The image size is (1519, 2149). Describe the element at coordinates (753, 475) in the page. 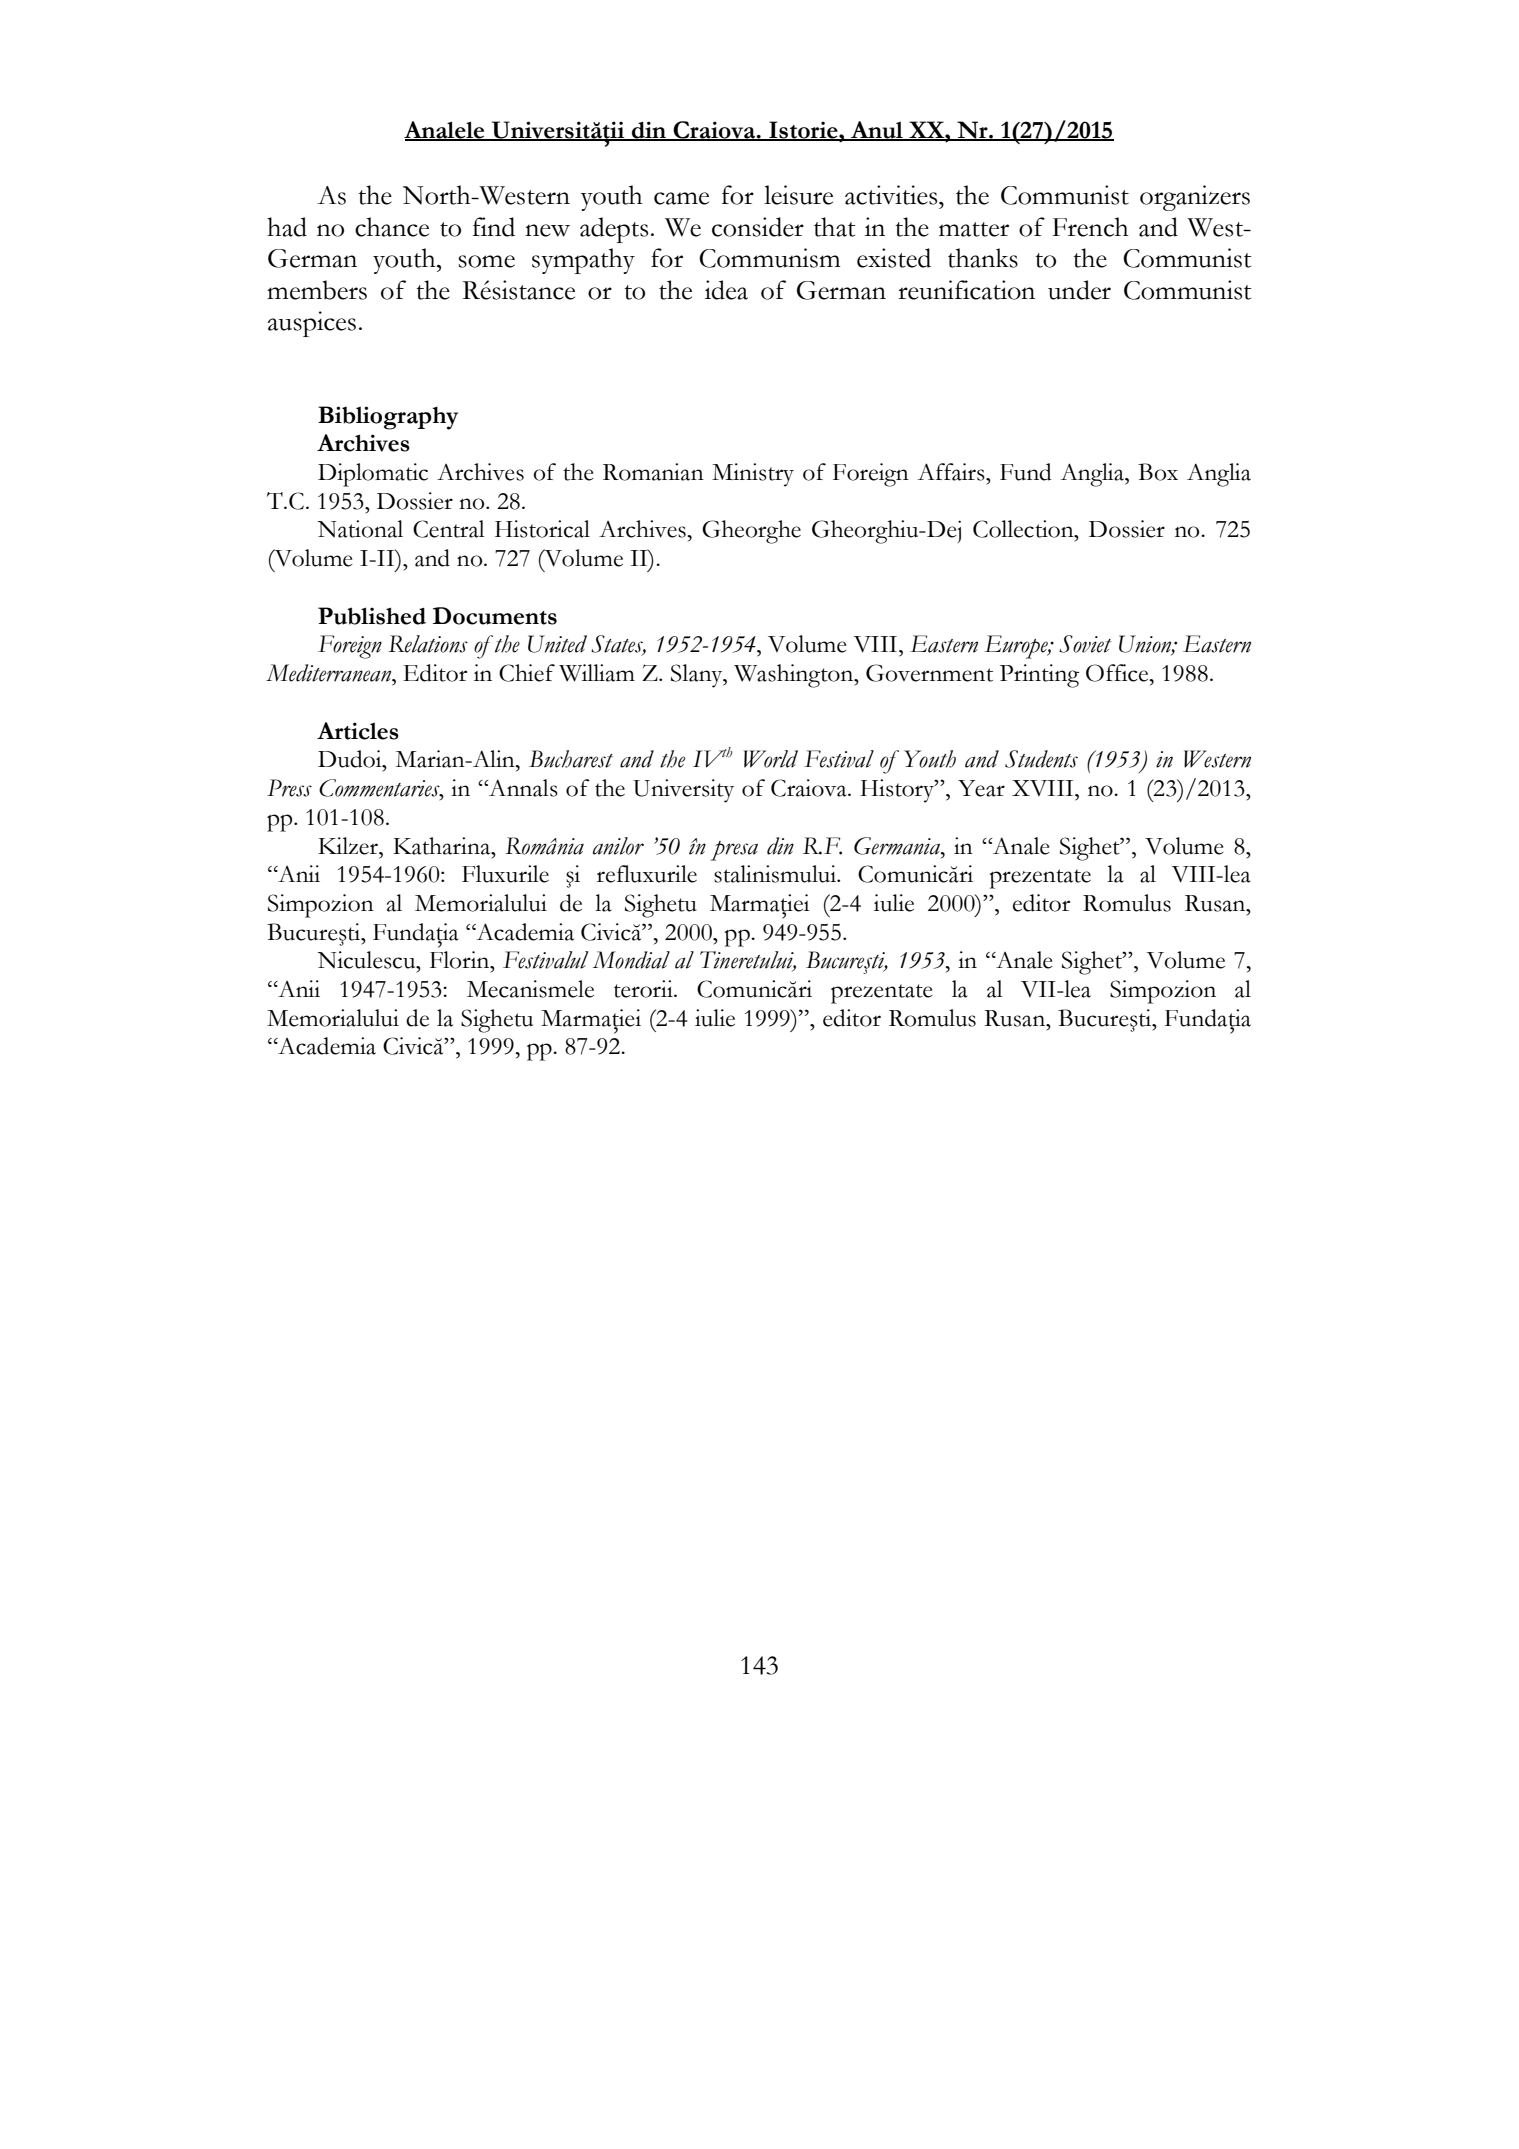

I see `Ministry` at that location.
